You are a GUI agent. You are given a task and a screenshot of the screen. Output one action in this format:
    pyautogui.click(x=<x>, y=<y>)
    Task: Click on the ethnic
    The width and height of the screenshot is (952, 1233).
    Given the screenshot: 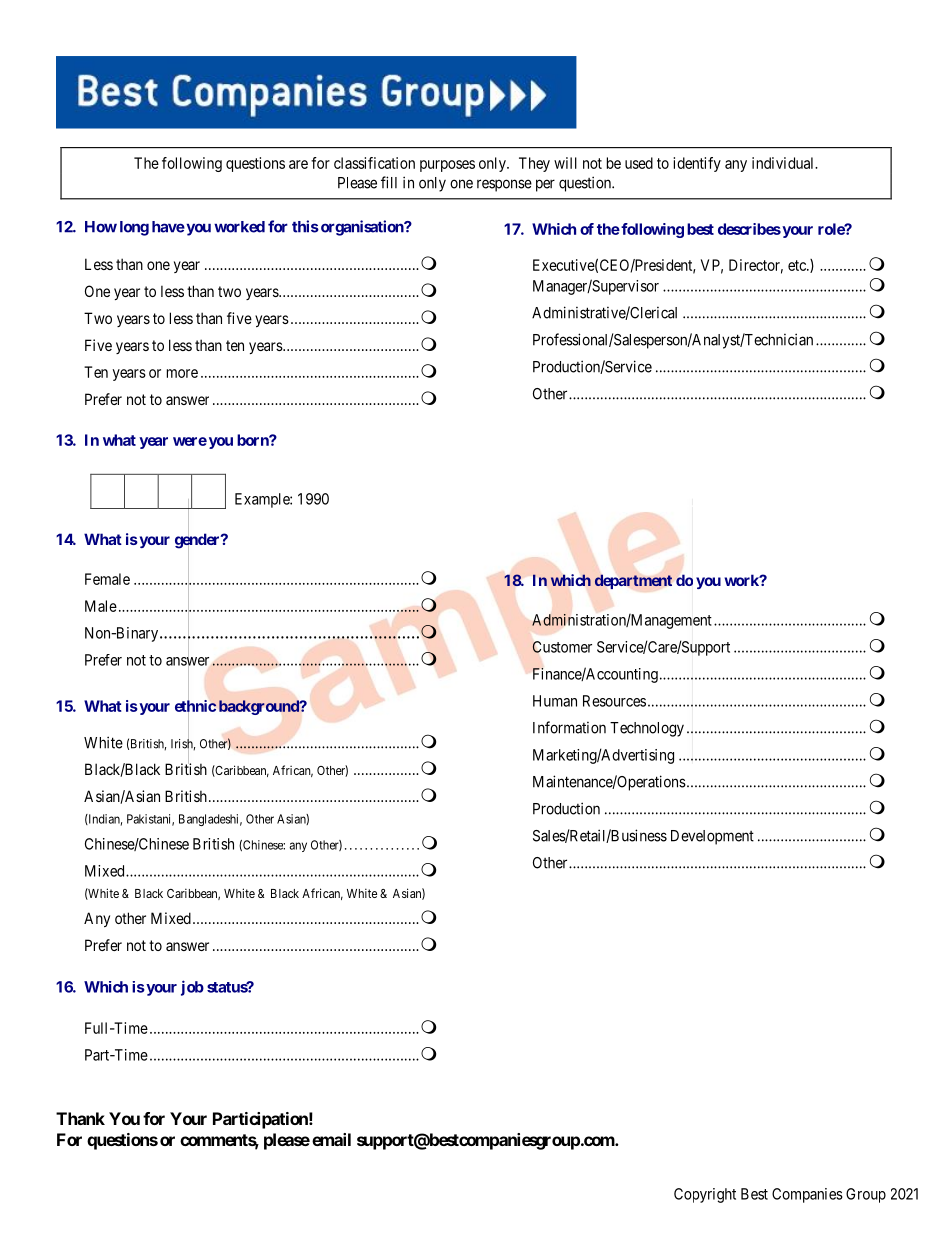 What is the action you would take?
    pyautogui.click(x=196, y=706)
